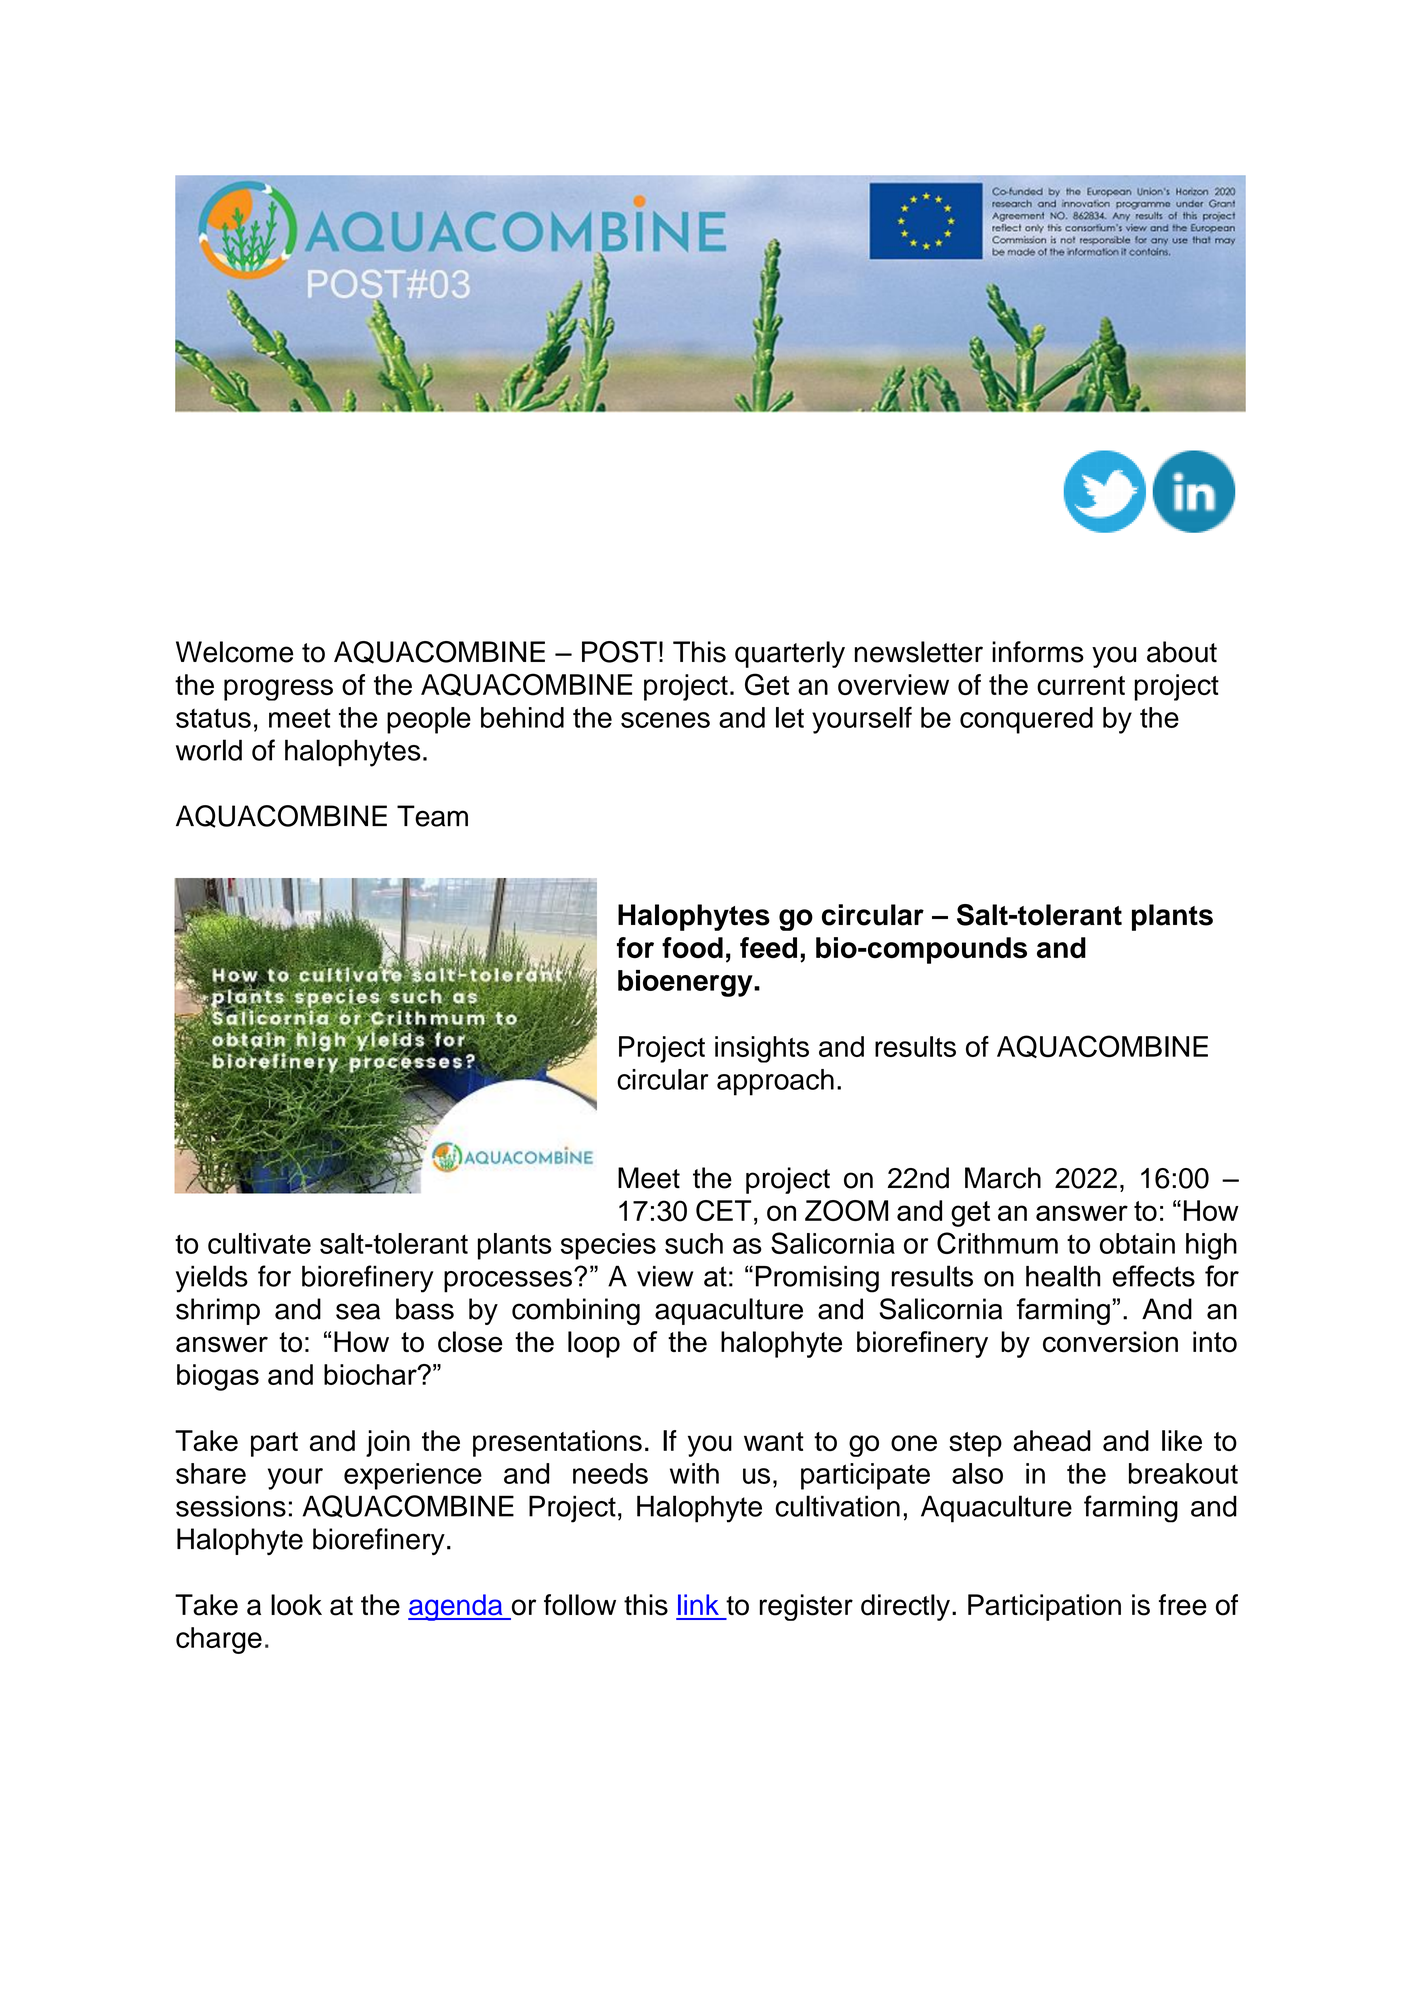 The image size is (1414, 1999). What do you see at coordinates (768, 948) in the image?
I see `feed` at bounding box center [768, 948].
